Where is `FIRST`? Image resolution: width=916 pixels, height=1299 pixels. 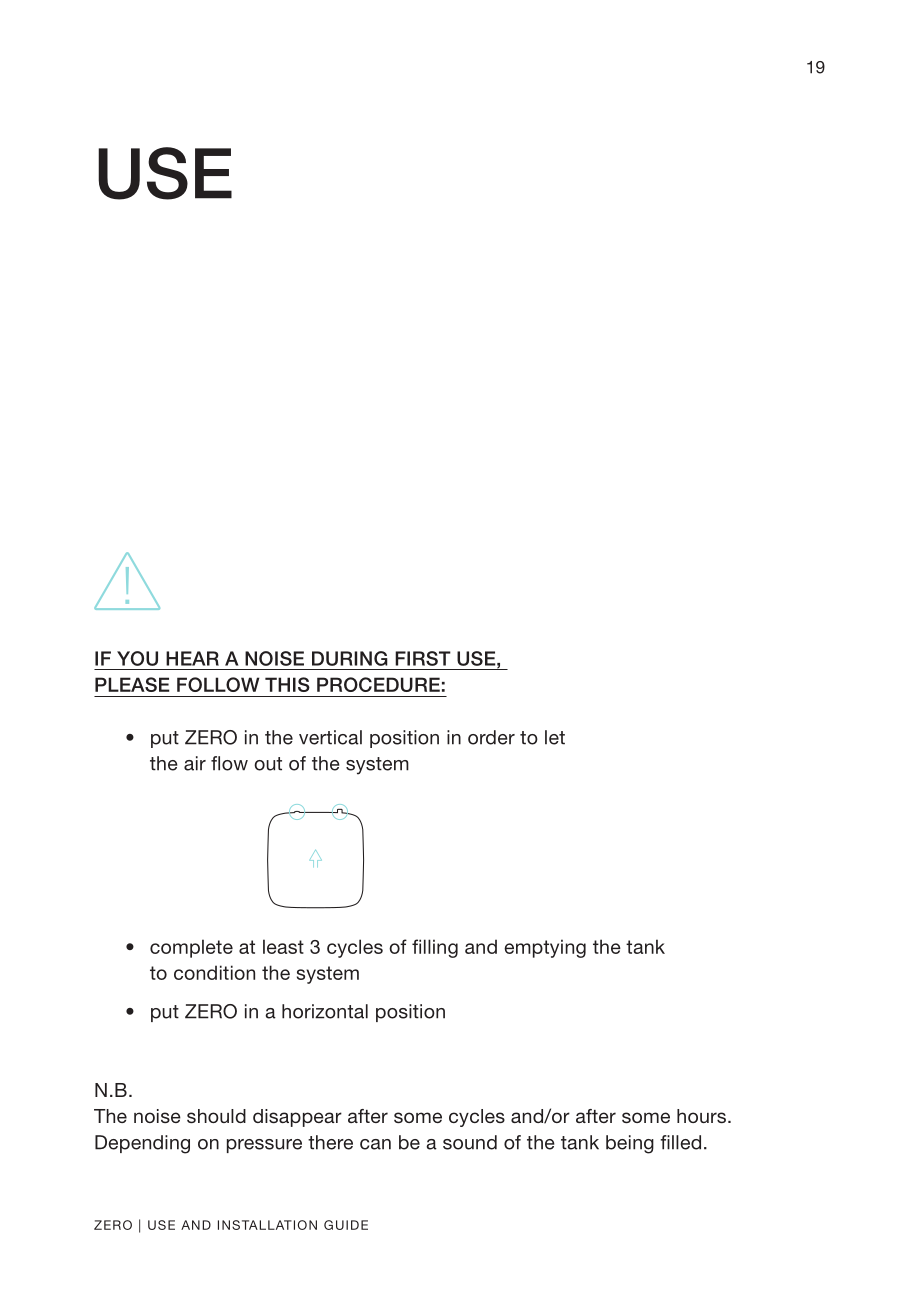
FIRST is located at coordinates (423, 658).
